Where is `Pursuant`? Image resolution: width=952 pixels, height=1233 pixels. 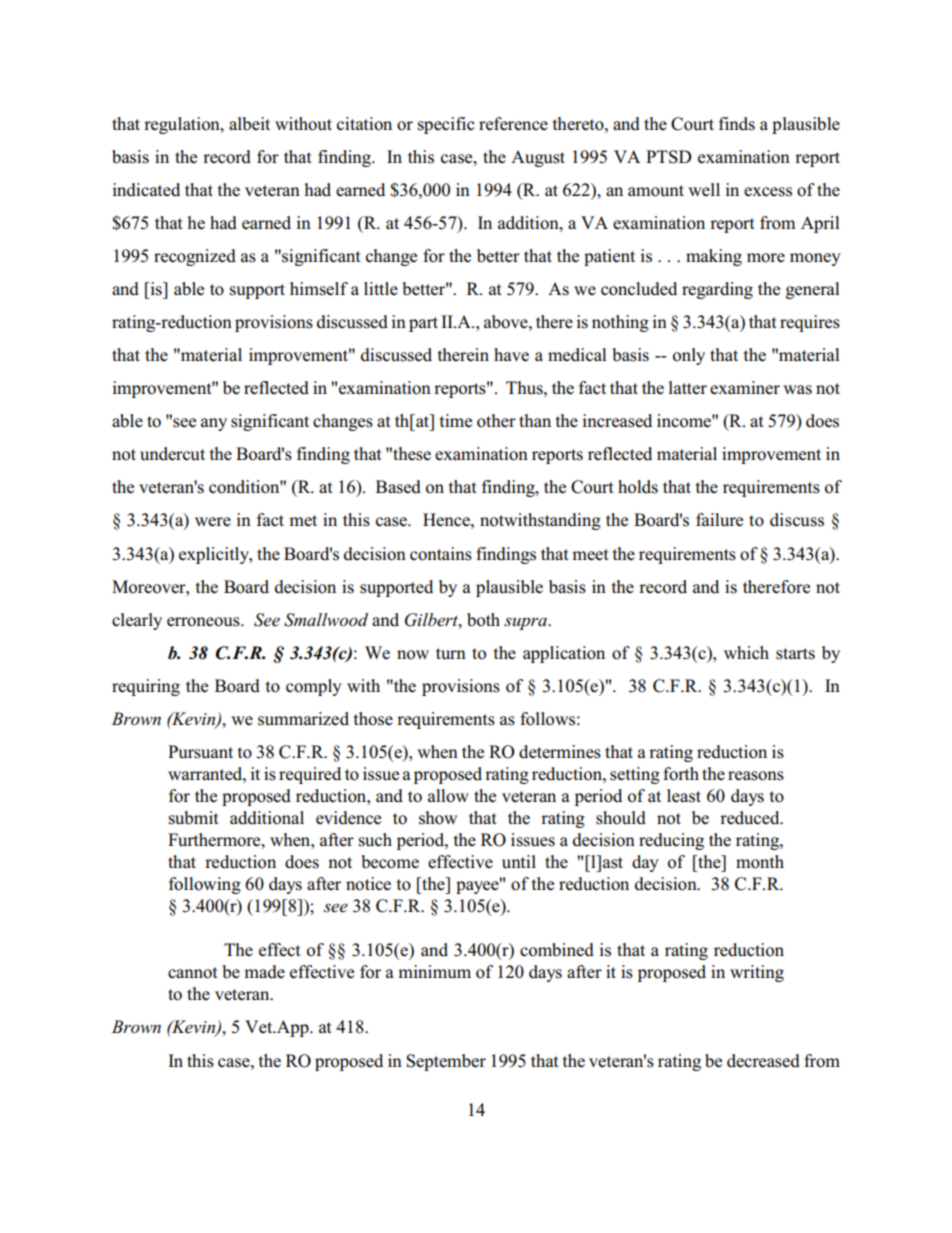
Pursuant is located at coordinates (200, 752).
